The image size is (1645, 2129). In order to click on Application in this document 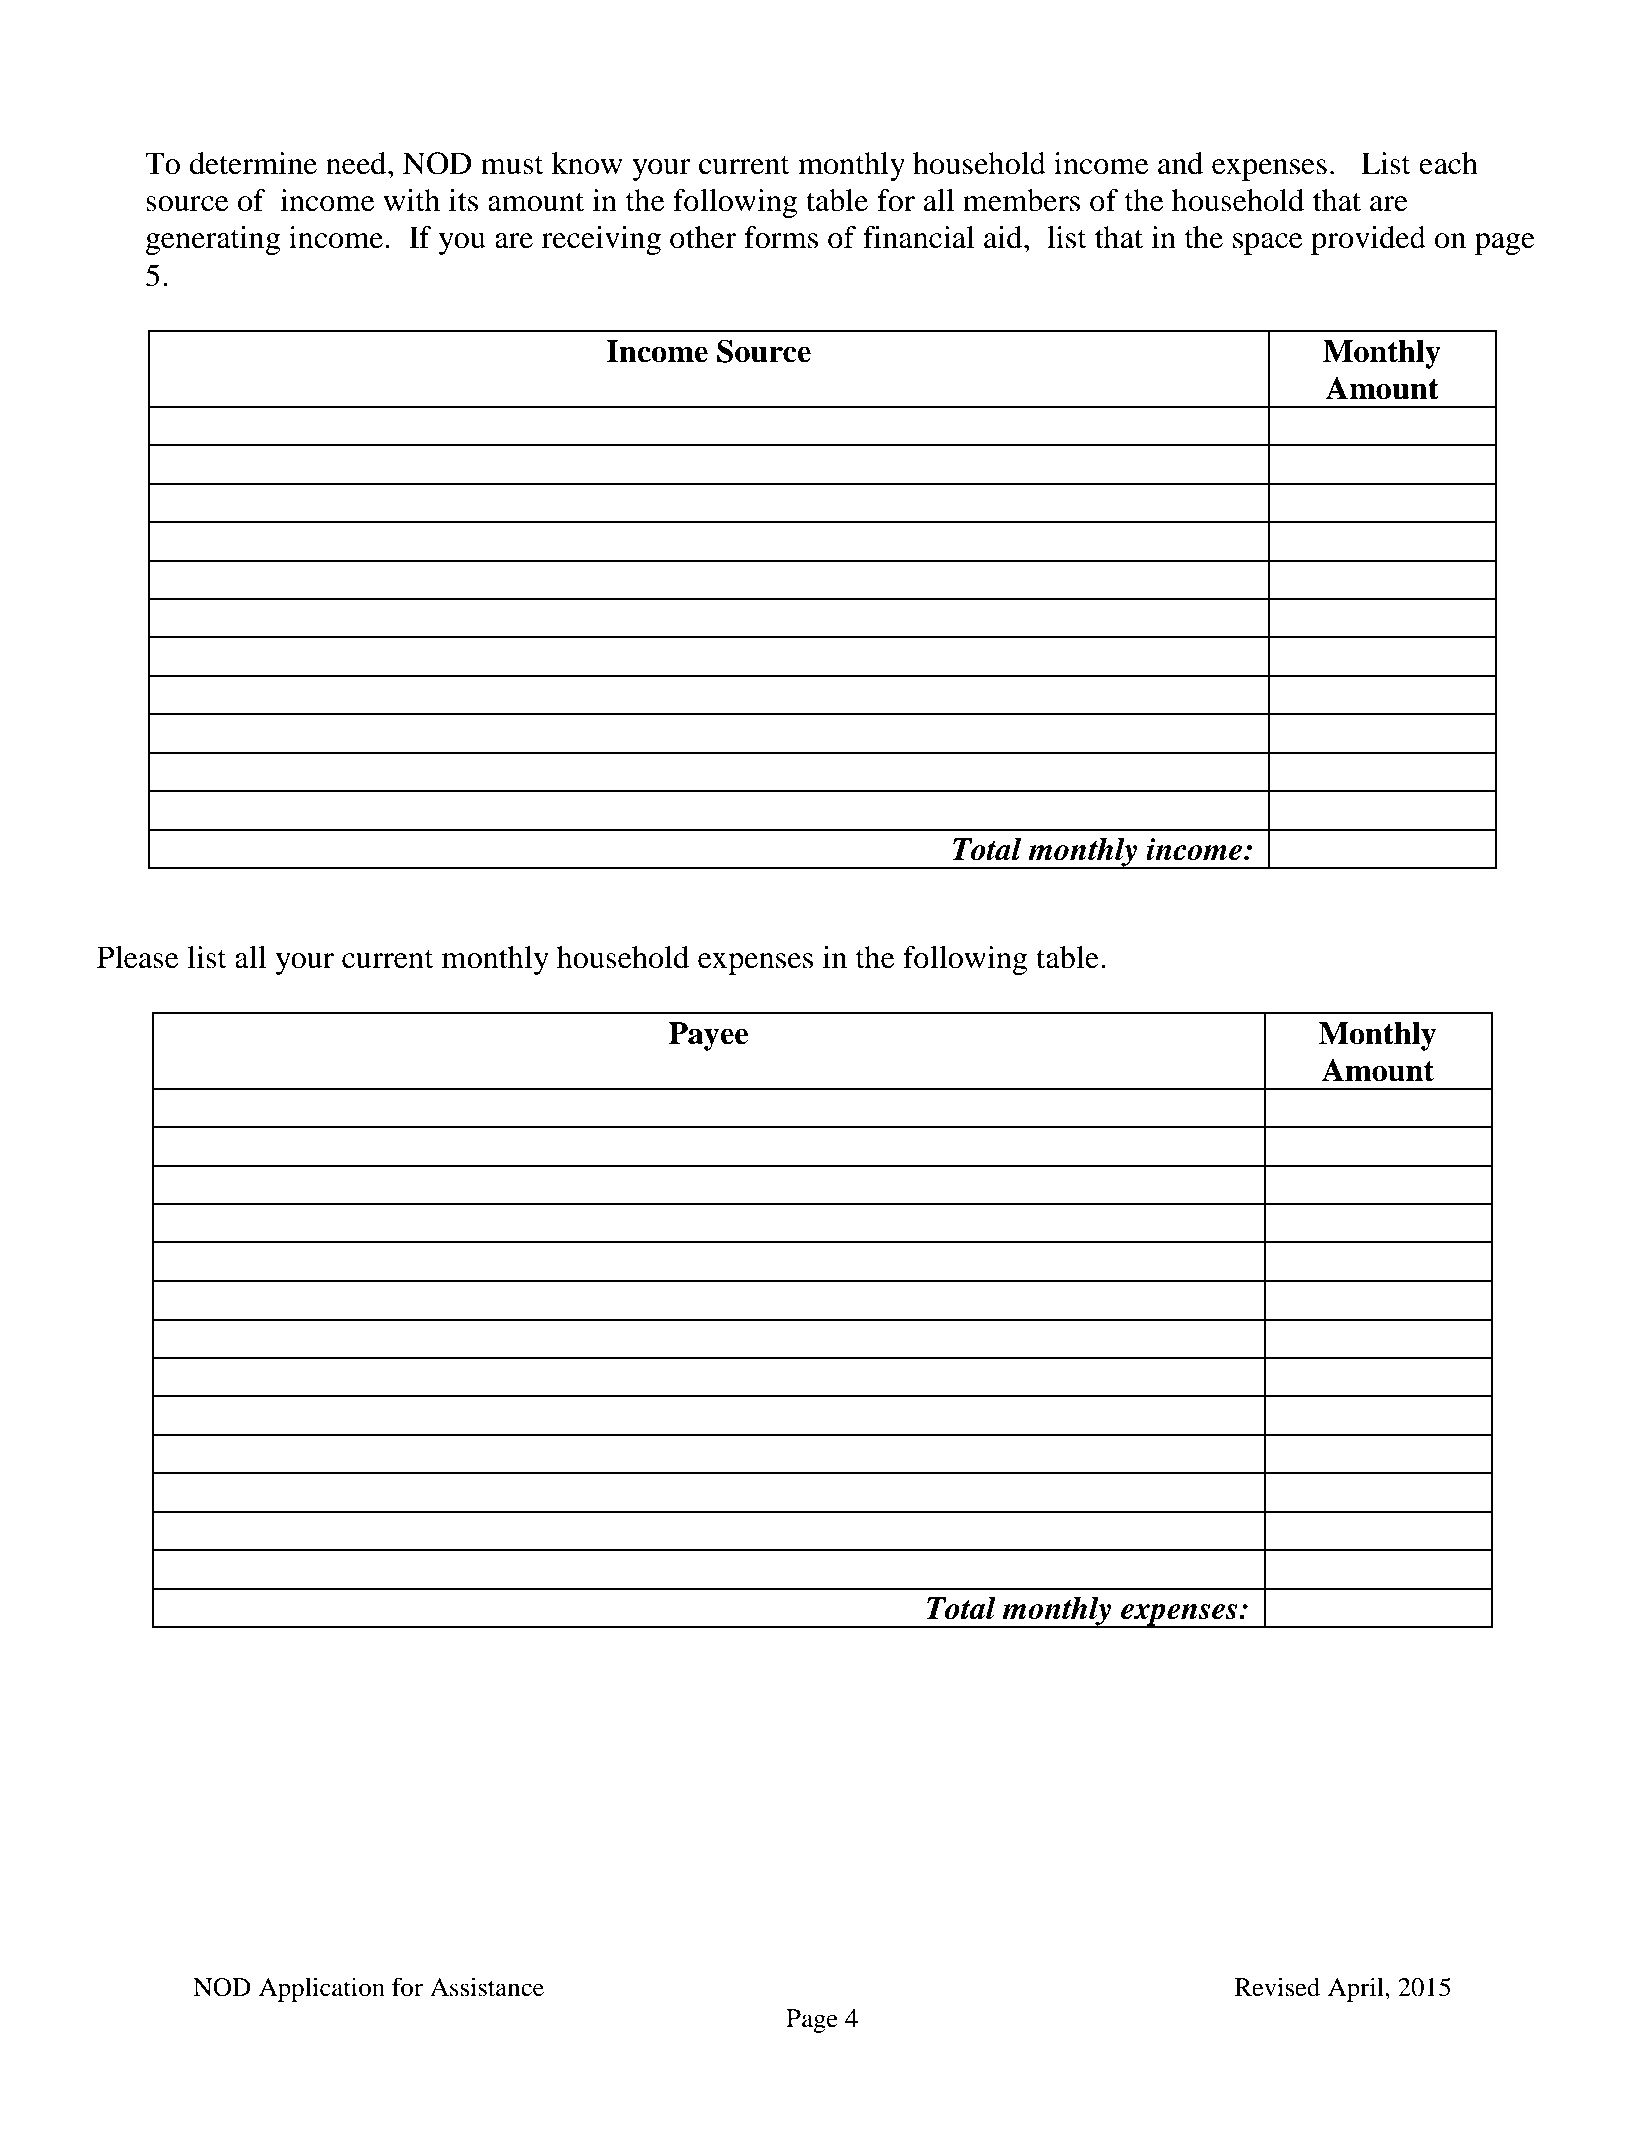, I will do `click(322, 1989)`.
